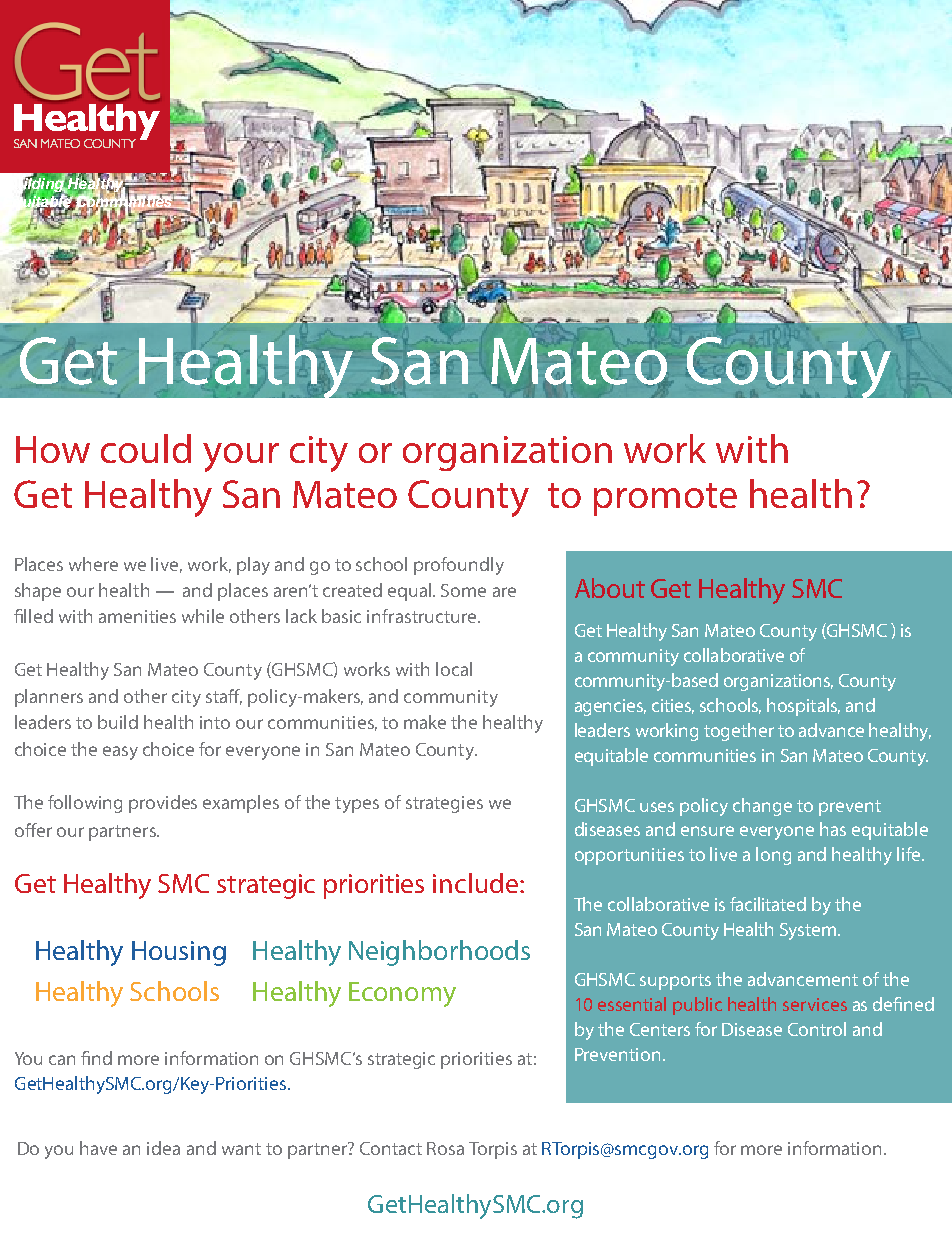  Describe the element at coordinates (762, 807) in the screenshot. I see `change` at that location.
